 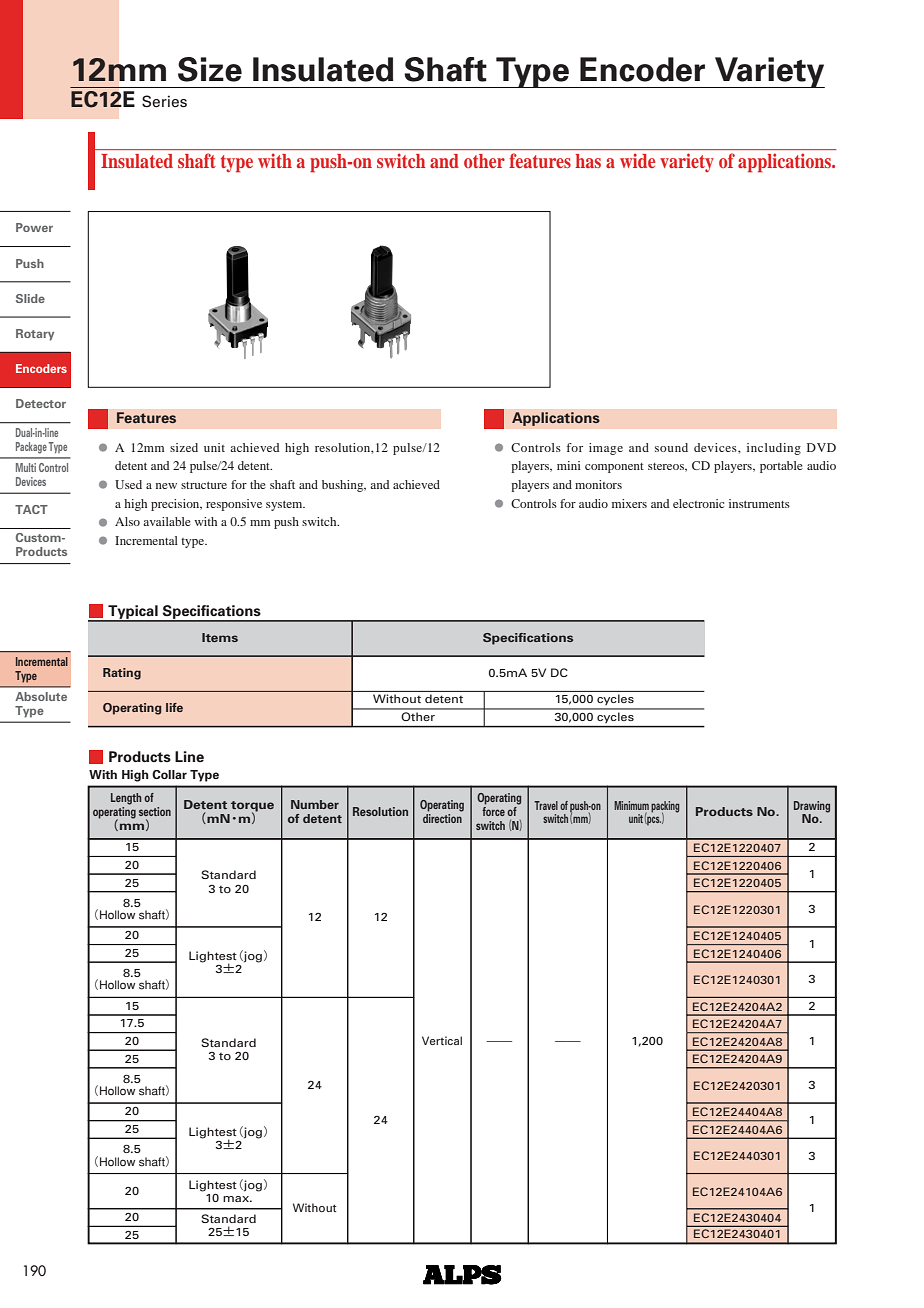 What do you see at coordinates (812, 807) in the screenshot?
I see `Drawing` at bounding box center [812, 807].
